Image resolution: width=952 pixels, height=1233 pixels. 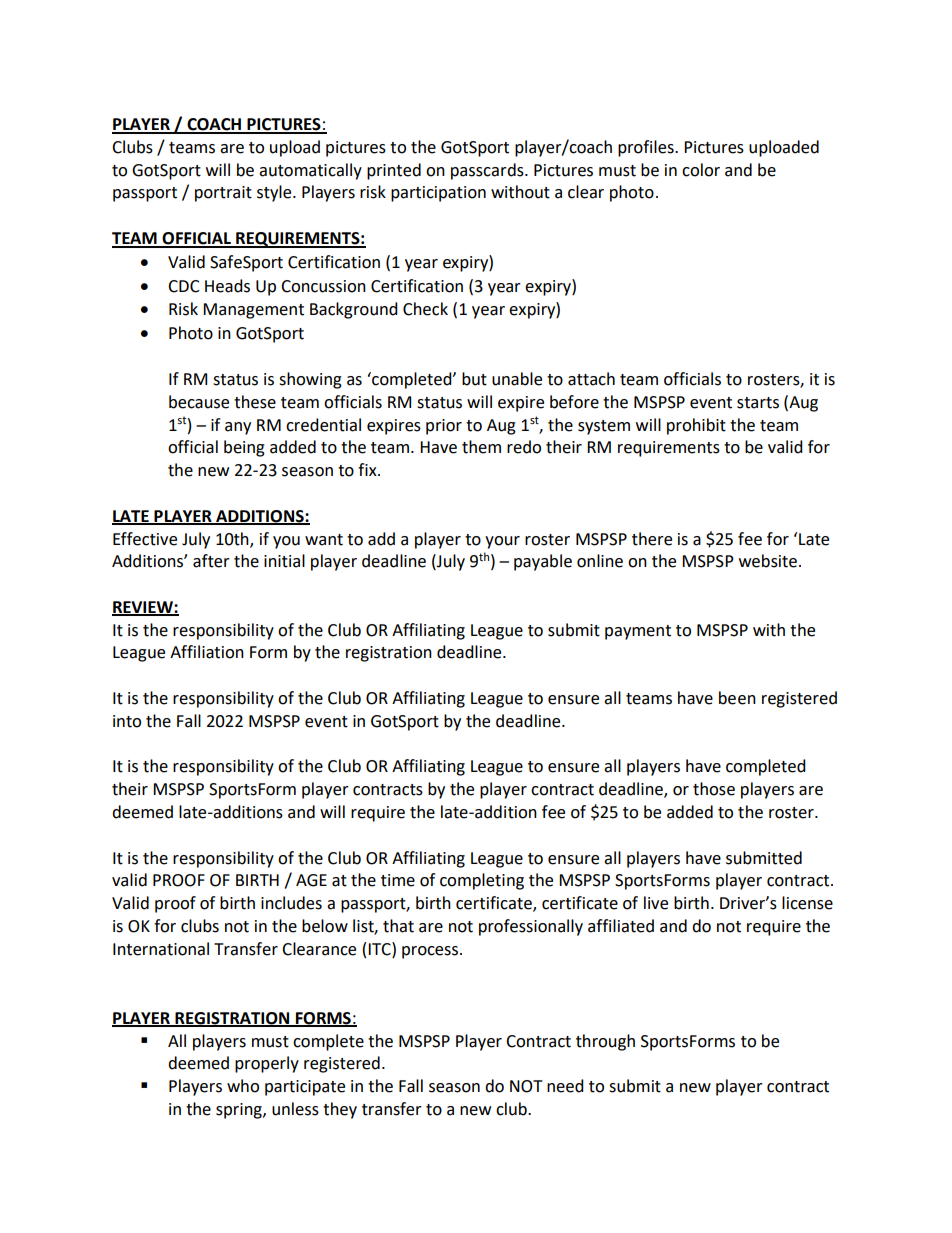 I want to click on payable, so click(x=543, y=562).
